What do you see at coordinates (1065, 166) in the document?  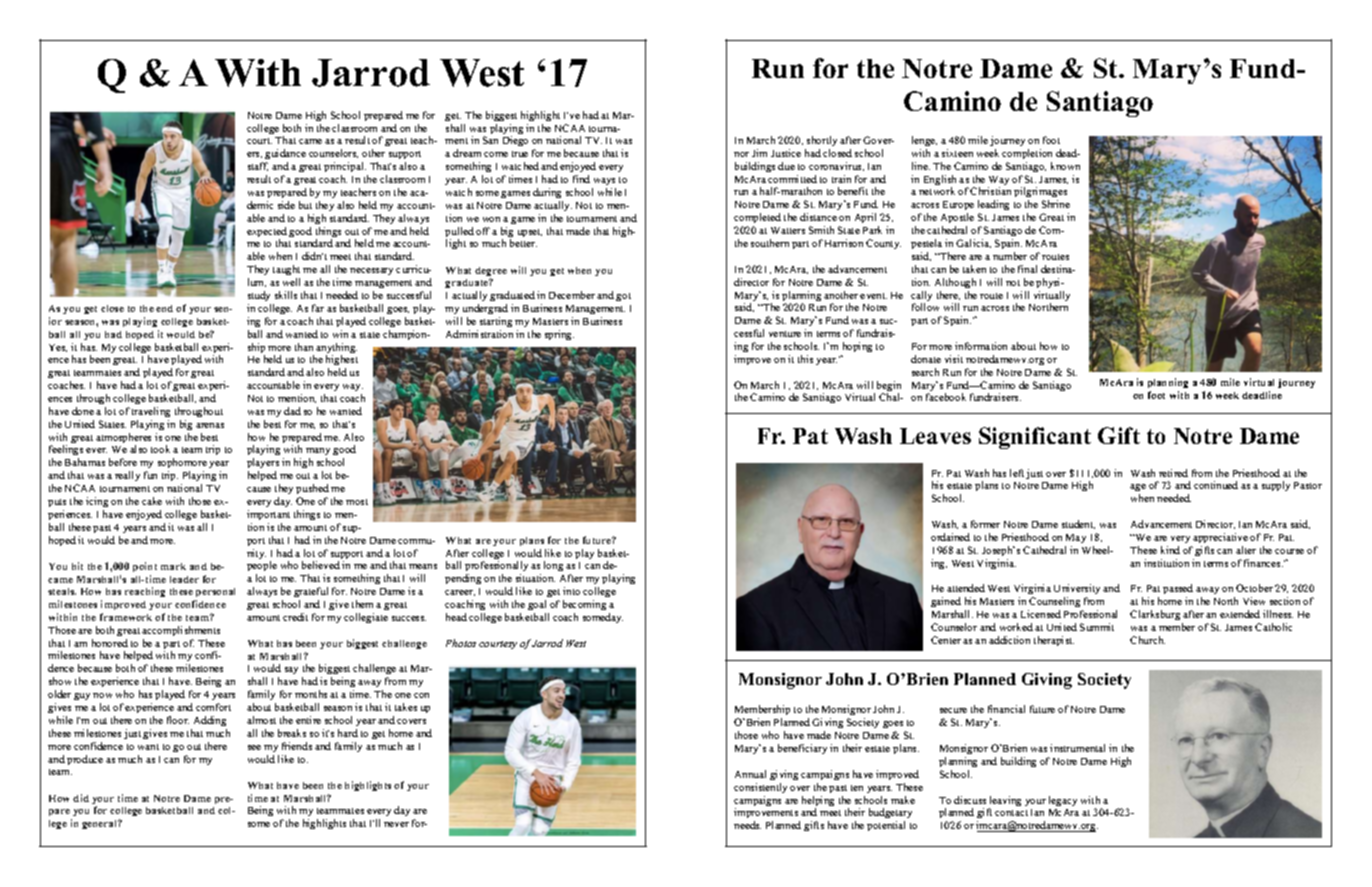 I see `known` at bounding box center [1065, 166].
